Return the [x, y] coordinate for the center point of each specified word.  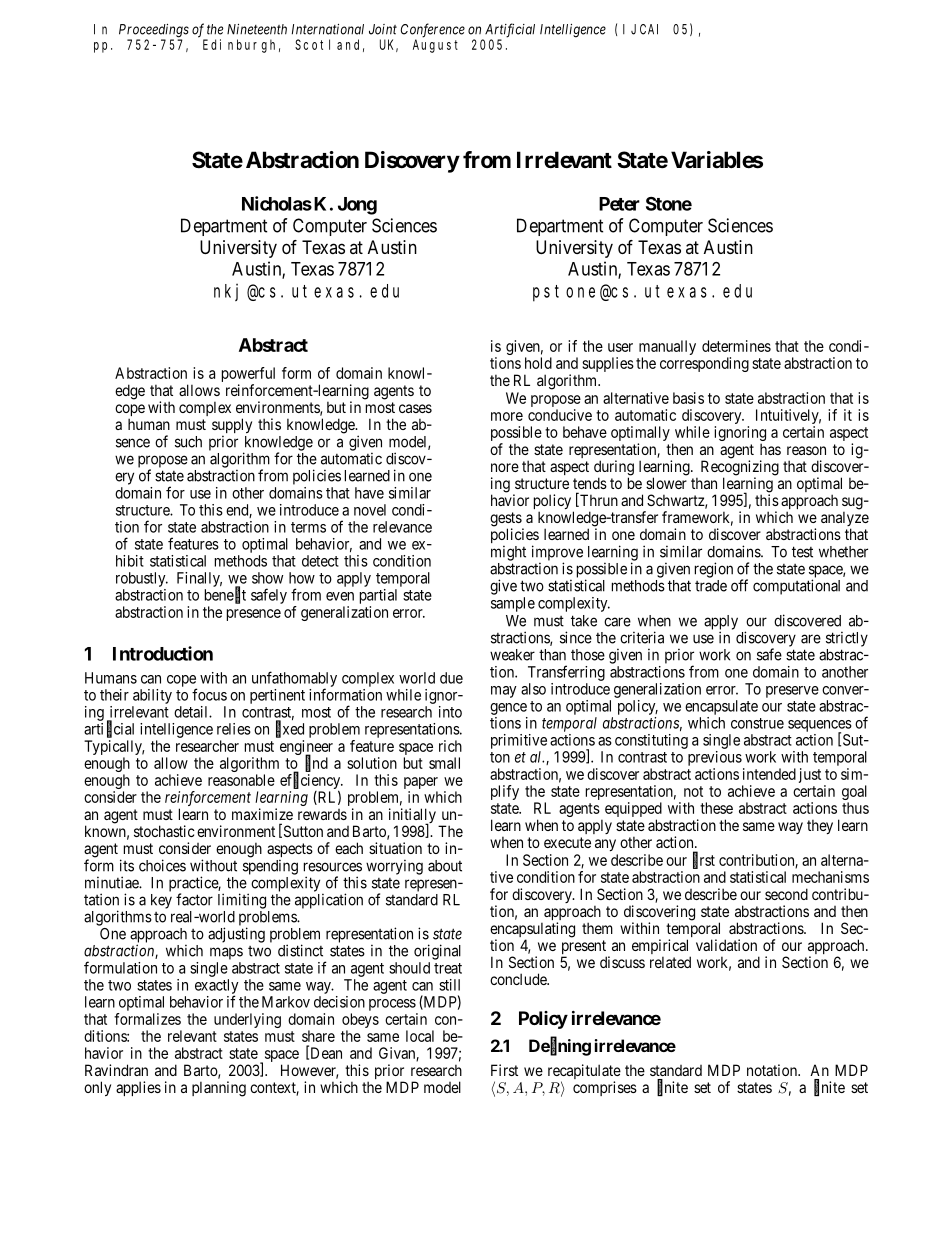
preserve [792, 692]
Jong [357, 206]
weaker [512, 655]
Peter [619, 204]
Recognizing [740, 469]
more [507, 416]
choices [162, 865]
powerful [248, 376]
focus [209, 694]
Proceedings [154, 32]
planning [219, 1089]
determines [736, 346]
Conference [433, 31]
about [445, 866]
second [786, 894]
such [188, 442]
